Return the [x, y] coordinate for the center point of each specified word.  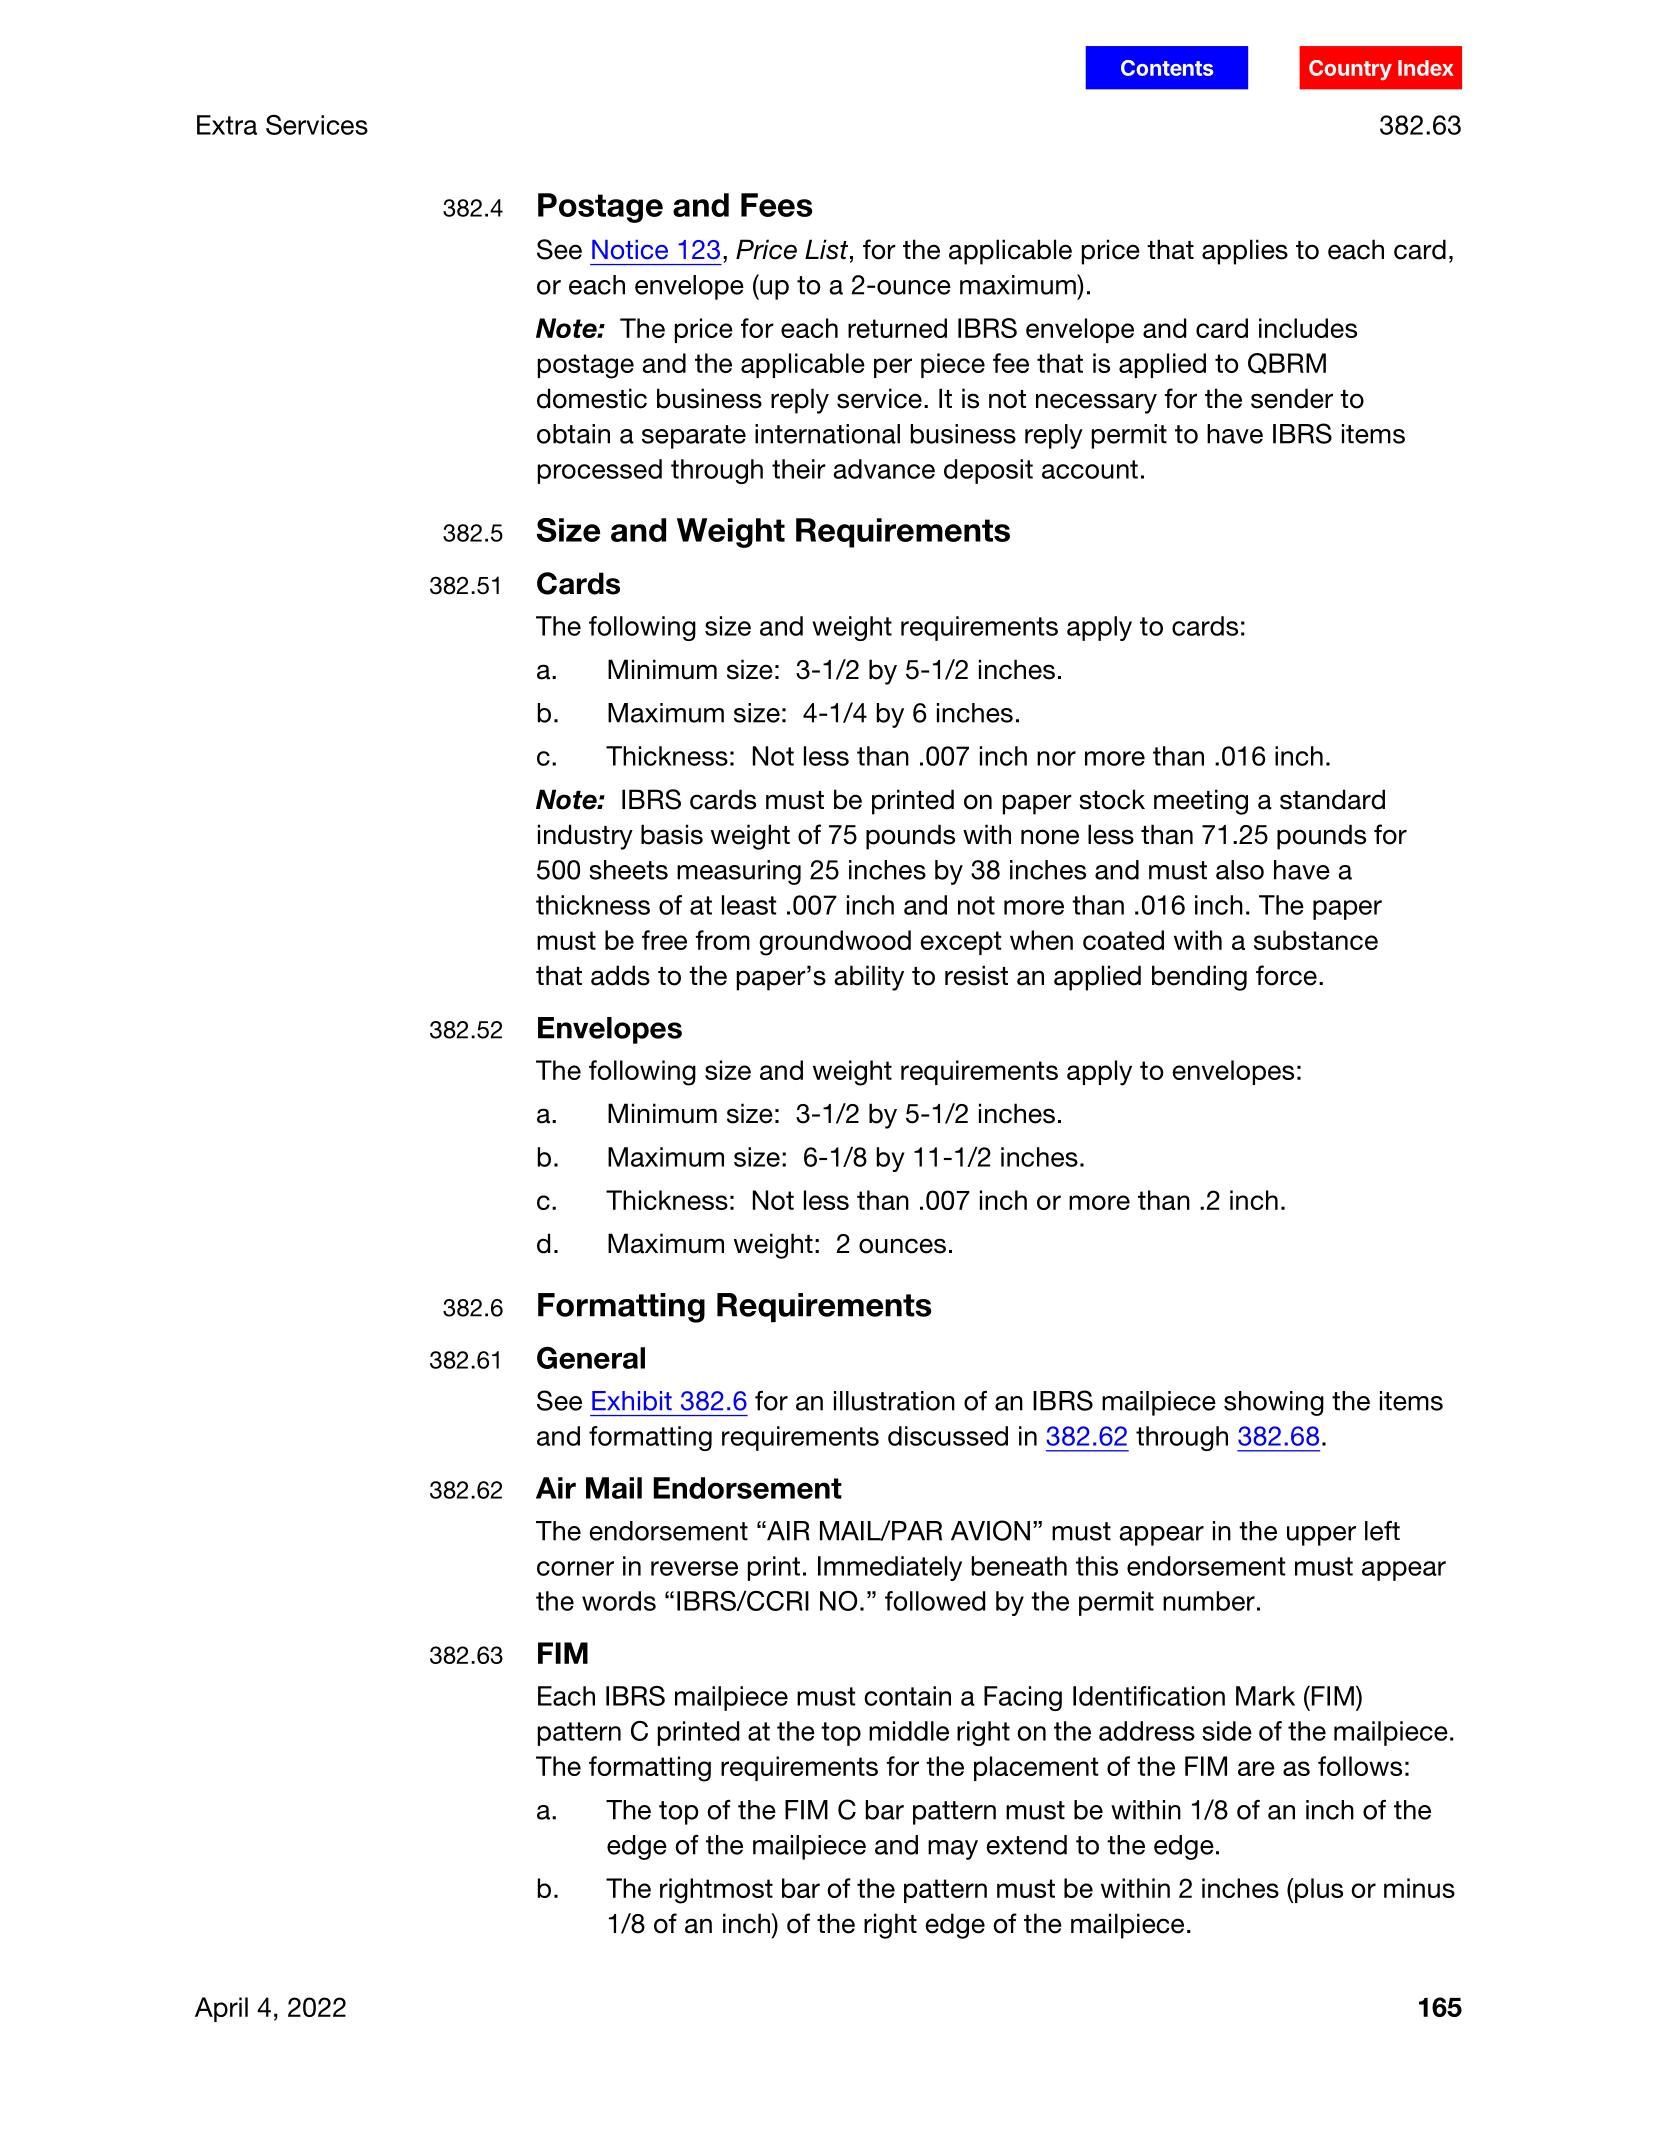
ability [869, 978]
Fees [777, 205]
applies [1245, 252]
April [221, 2009]
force [1286, 975]
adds [620, 975]
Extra [227, 125]
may [953, 1850]
